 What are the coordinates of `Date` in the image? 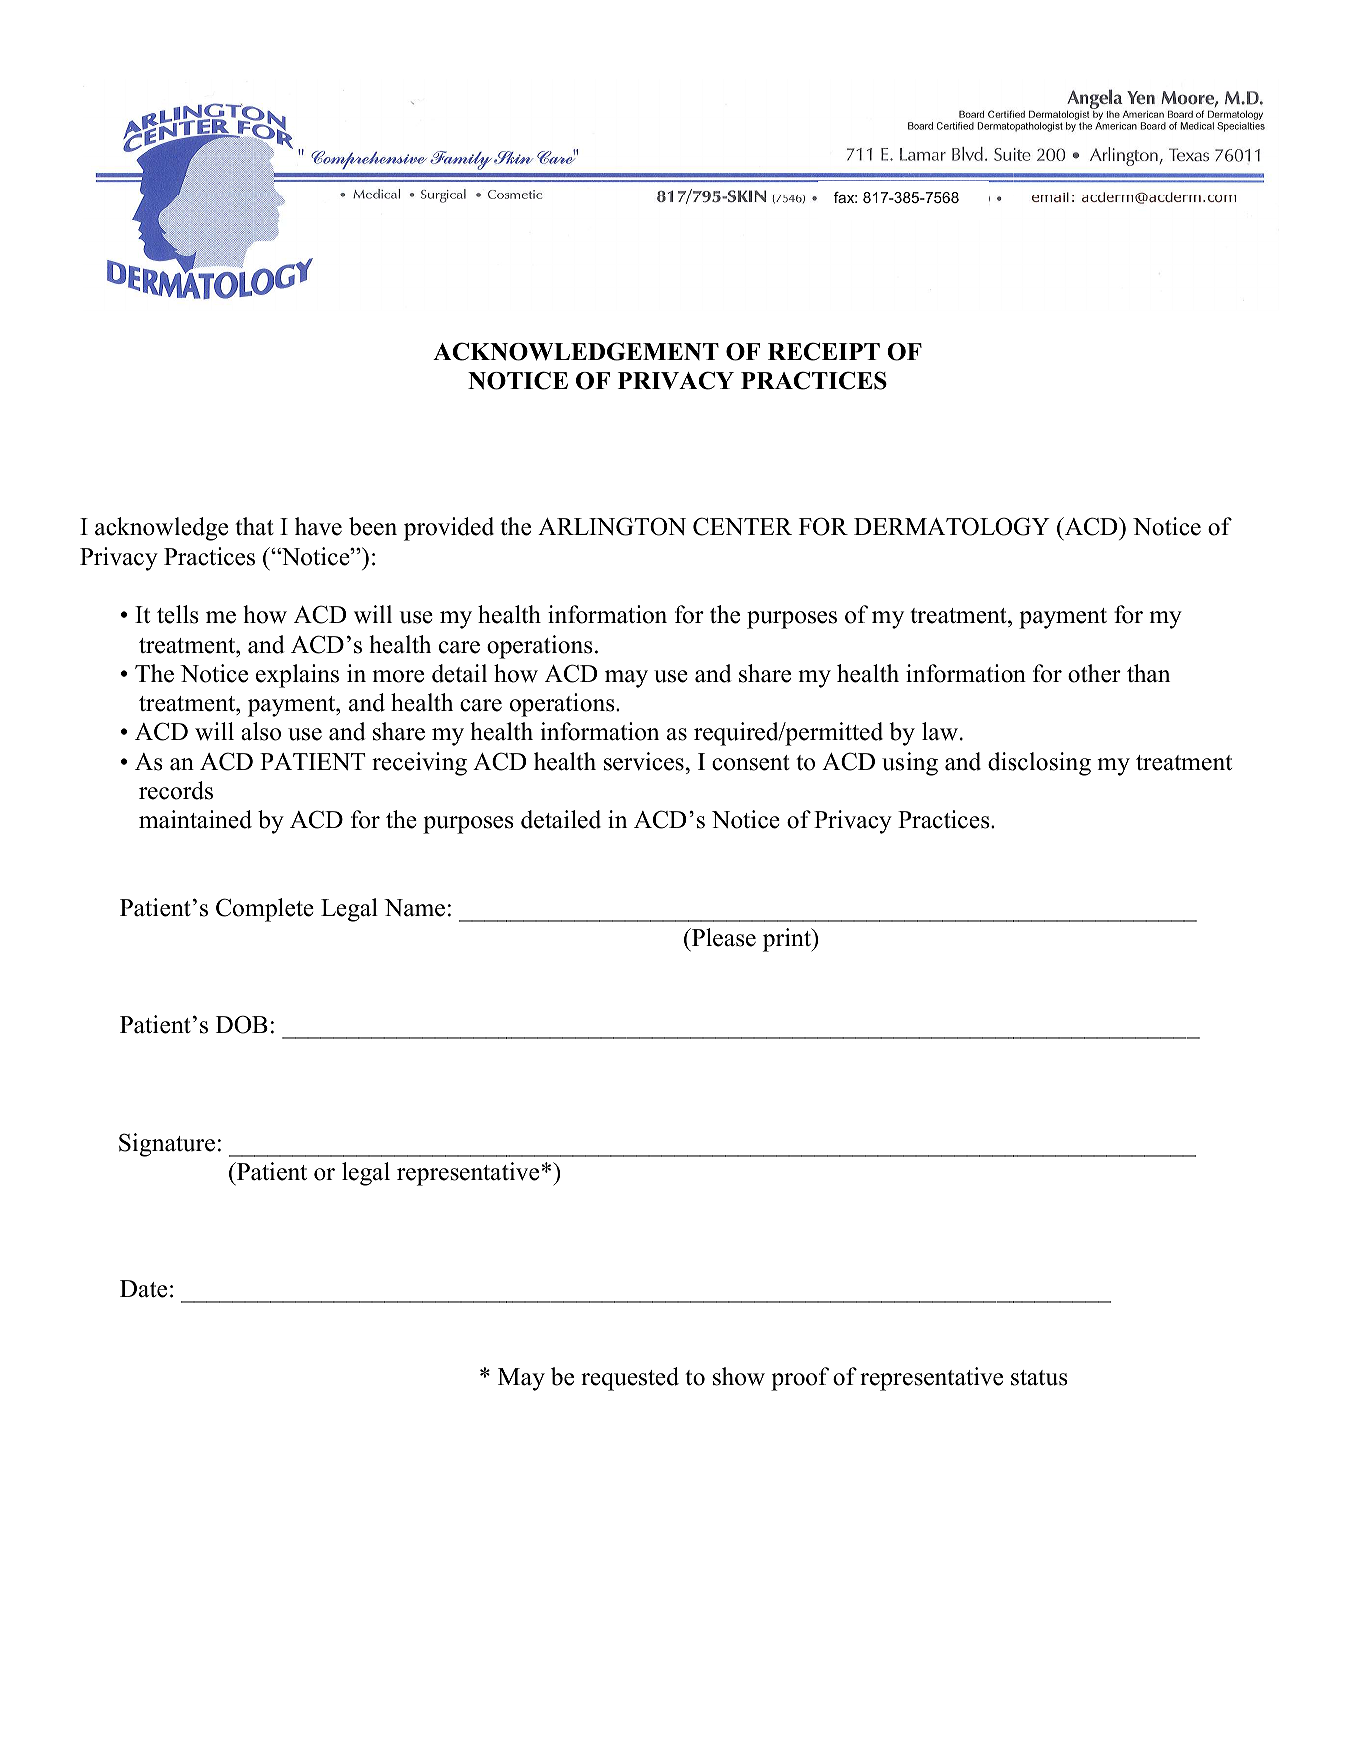 It's located at (143, 1289).
